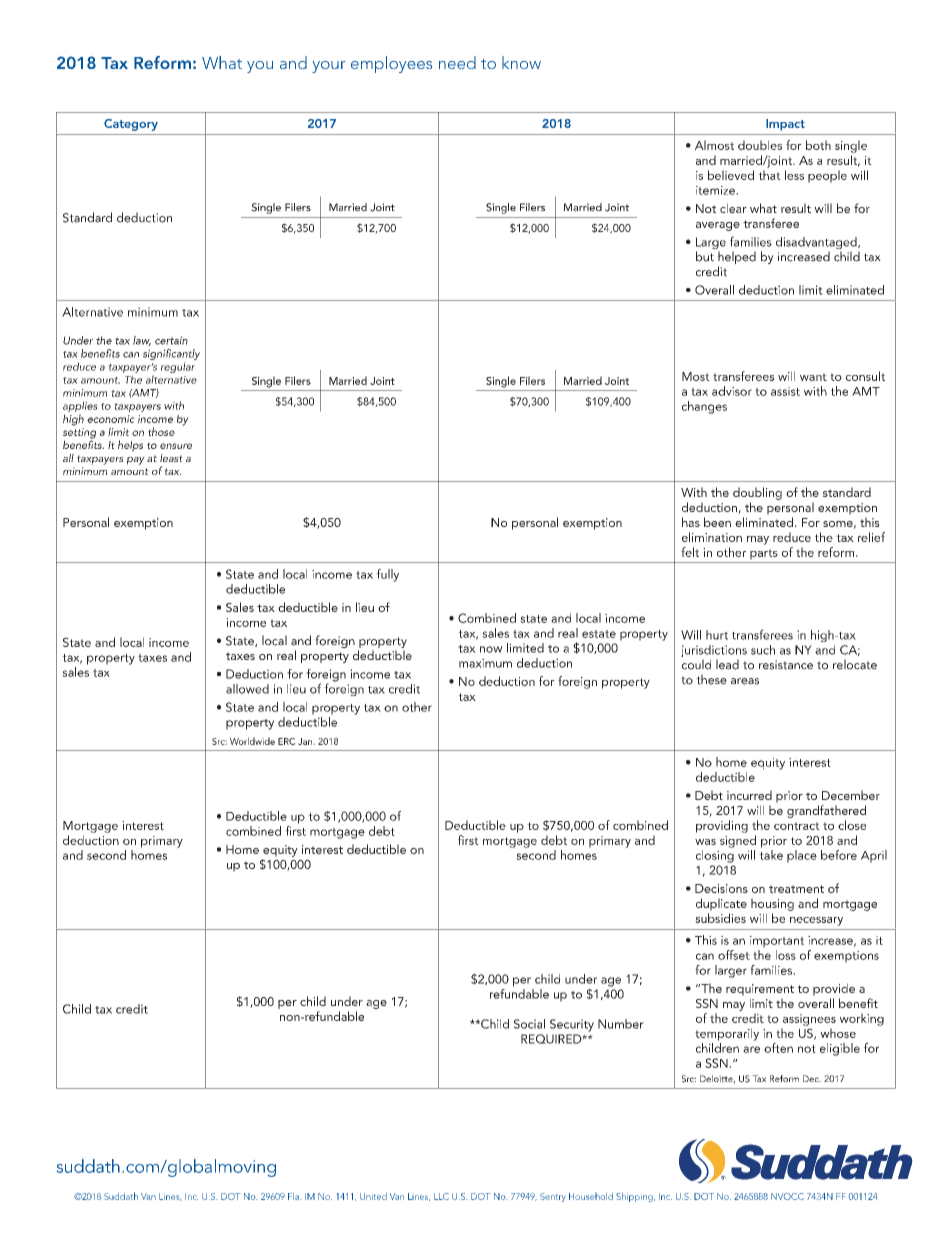 The height and width of the image is (1233, 952). Describe the element at coordinates (485, 663) in the image. I see `maximum` at that location.
